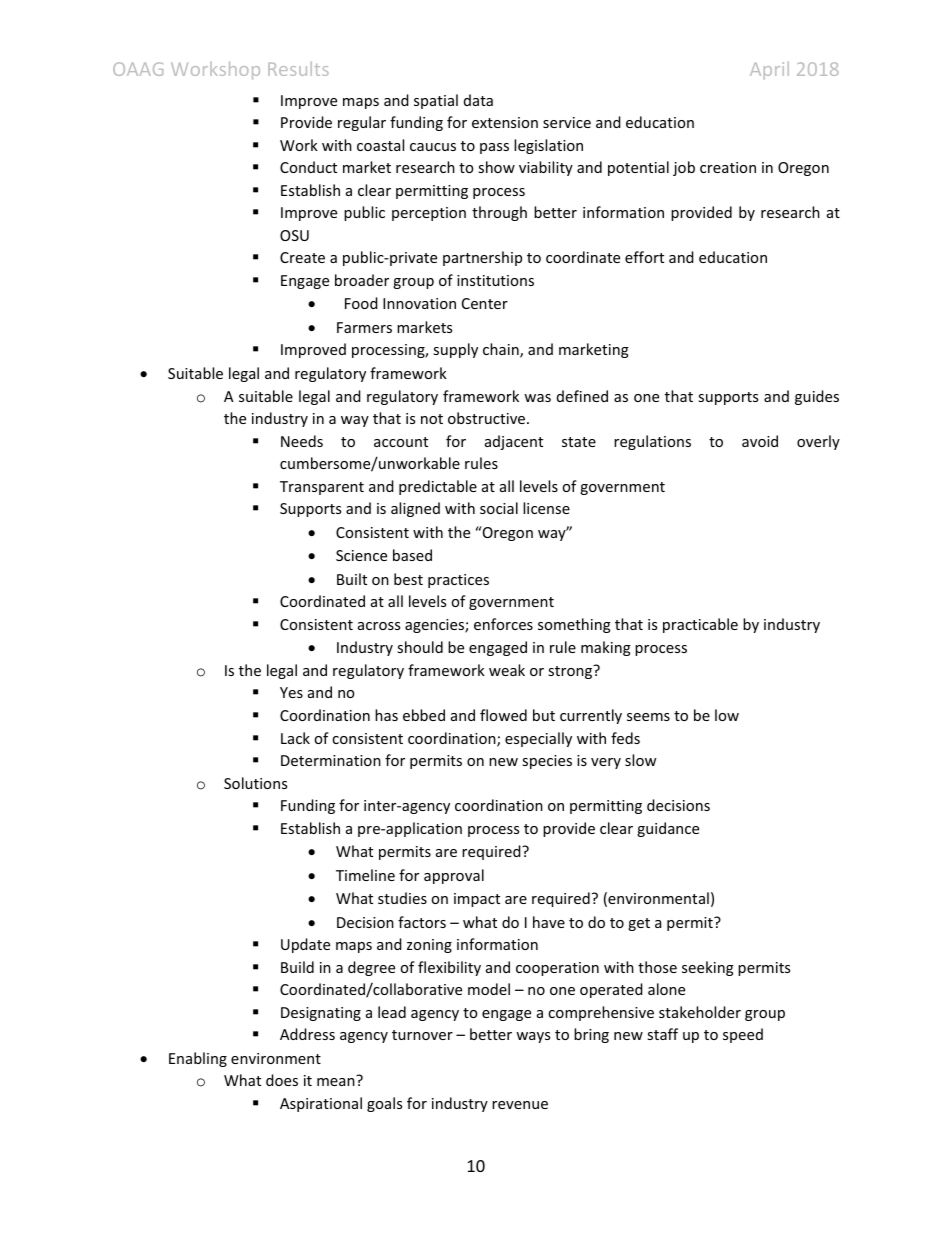 This document has width=952, height=1233. I want to click on April, so click(769, 70).
